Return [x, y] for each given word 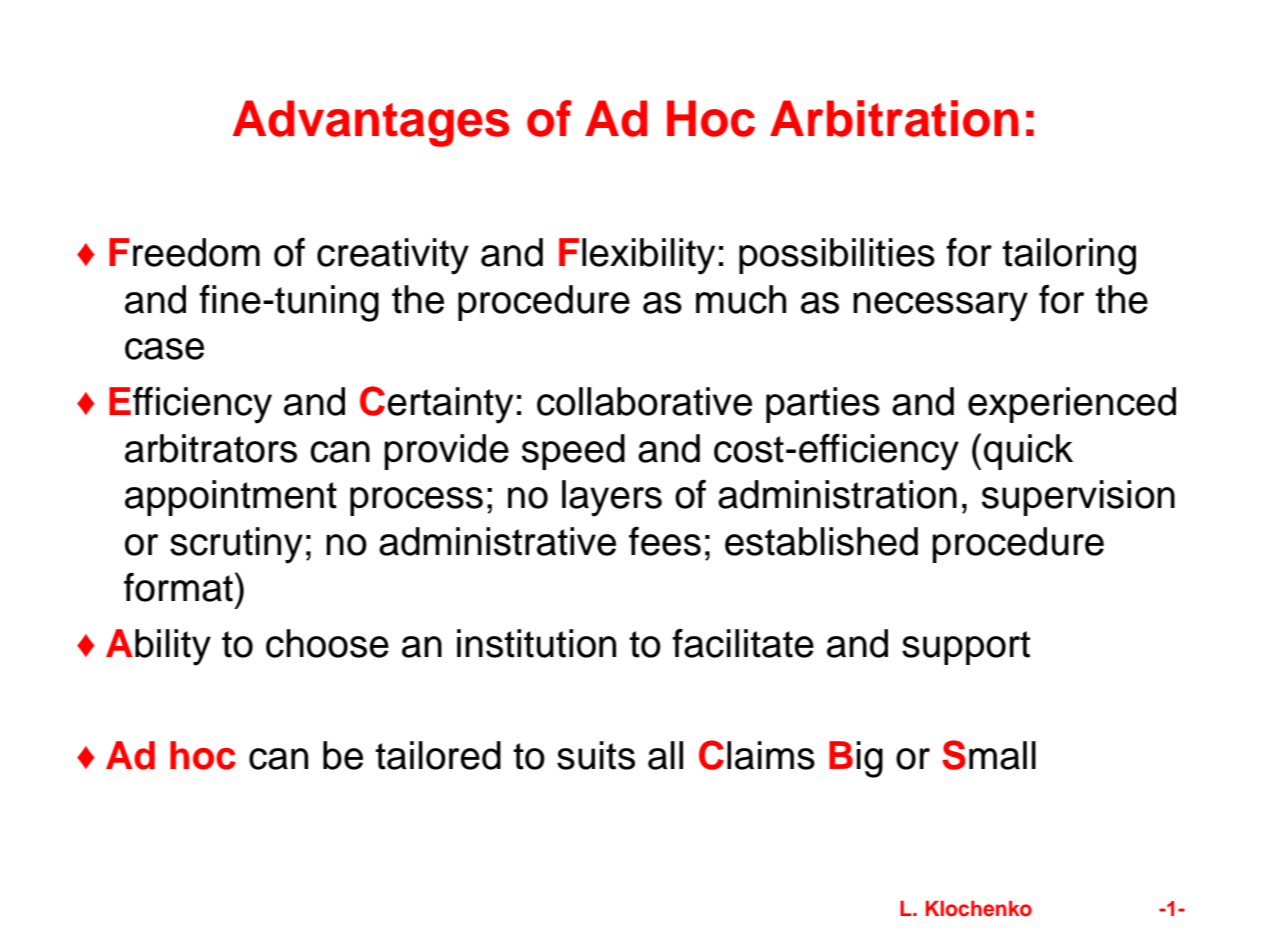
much [741, 299]
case [164, 349]
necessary [940, 307]
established [821, 541]
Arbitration [894, 118]
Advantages [371, 123]
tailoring [1069, 256]
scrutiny [236, 545]
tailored [438, 755]
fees [665, 541]
